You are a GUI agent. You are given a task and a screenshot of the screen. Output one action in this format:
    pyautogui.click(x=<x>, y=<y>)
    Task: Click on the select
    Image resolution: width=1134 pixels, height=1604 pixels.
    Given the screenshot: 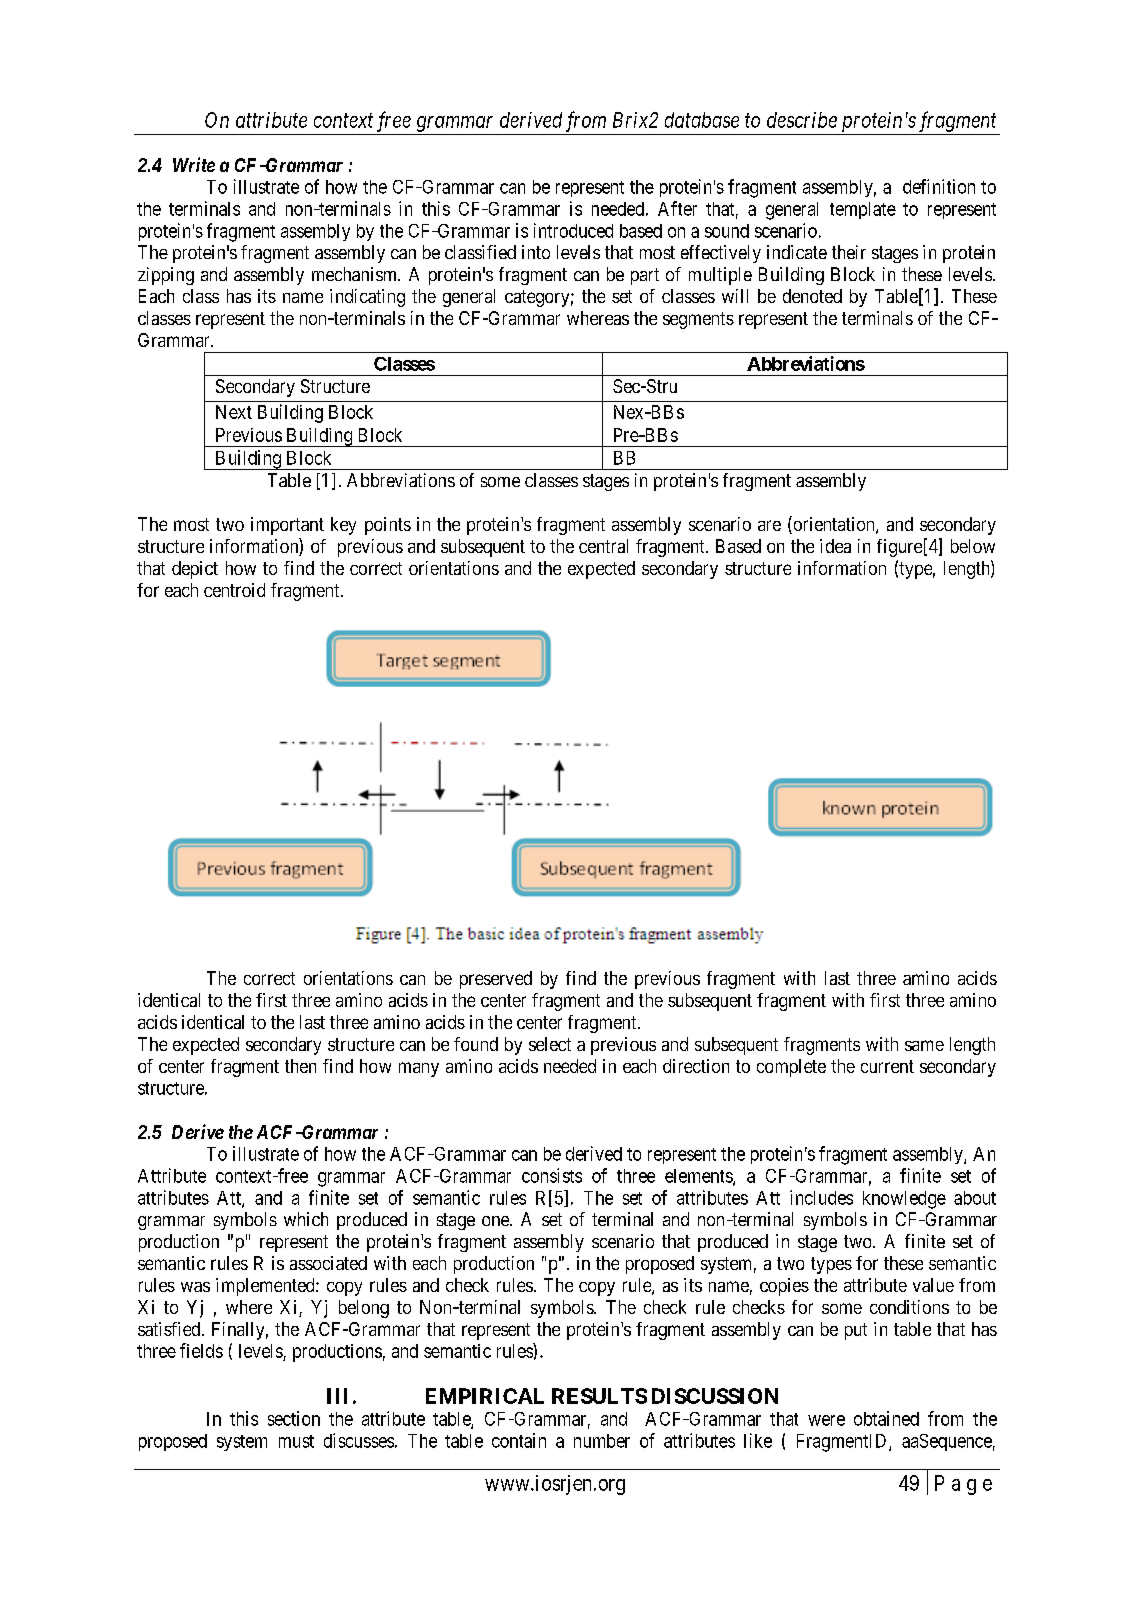 What is the action you would take?
    pyautogui.click(x=550, y=1044)
